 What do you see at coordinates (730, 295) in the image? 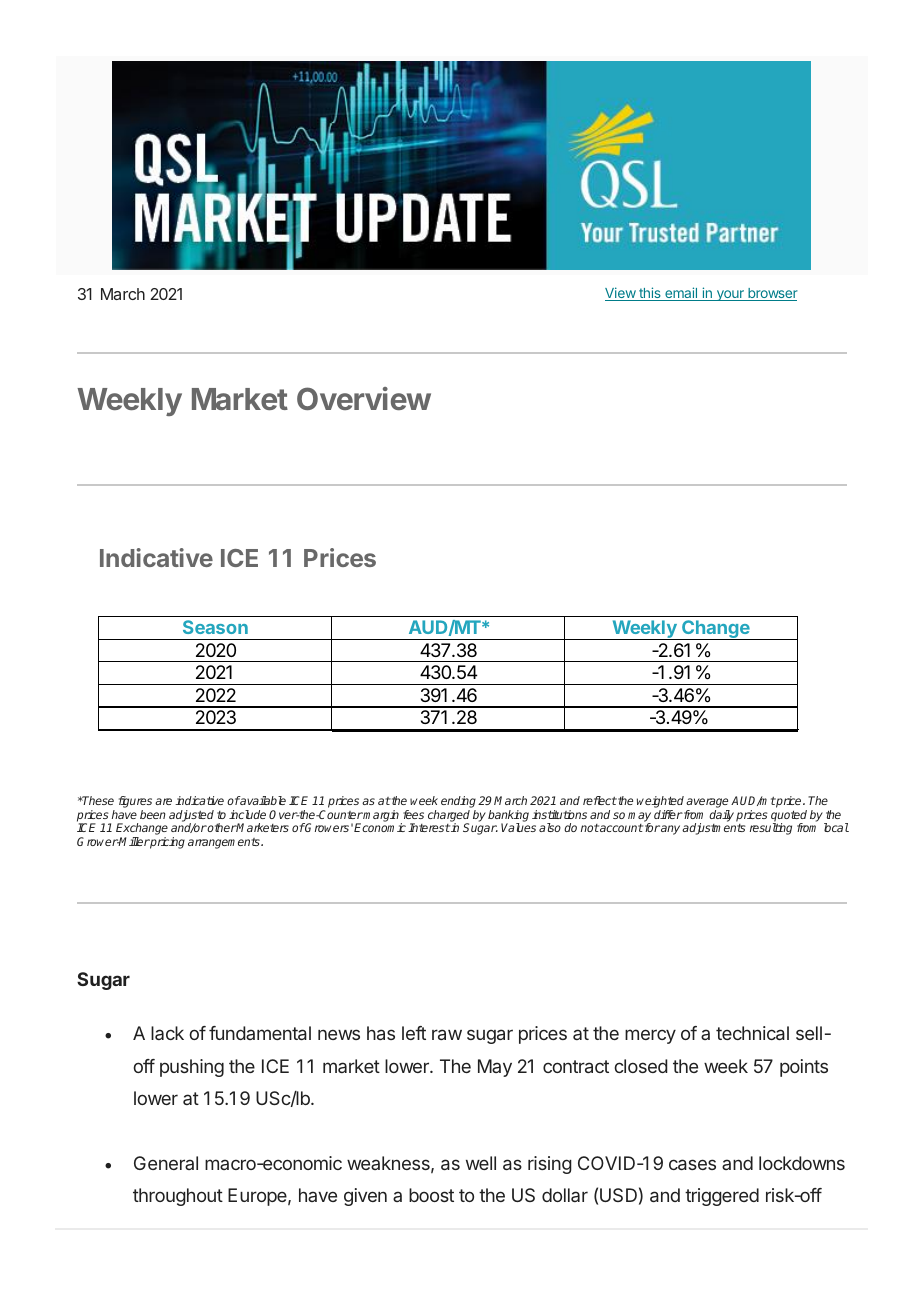
I see `your` at bounding box center [730, 295].
